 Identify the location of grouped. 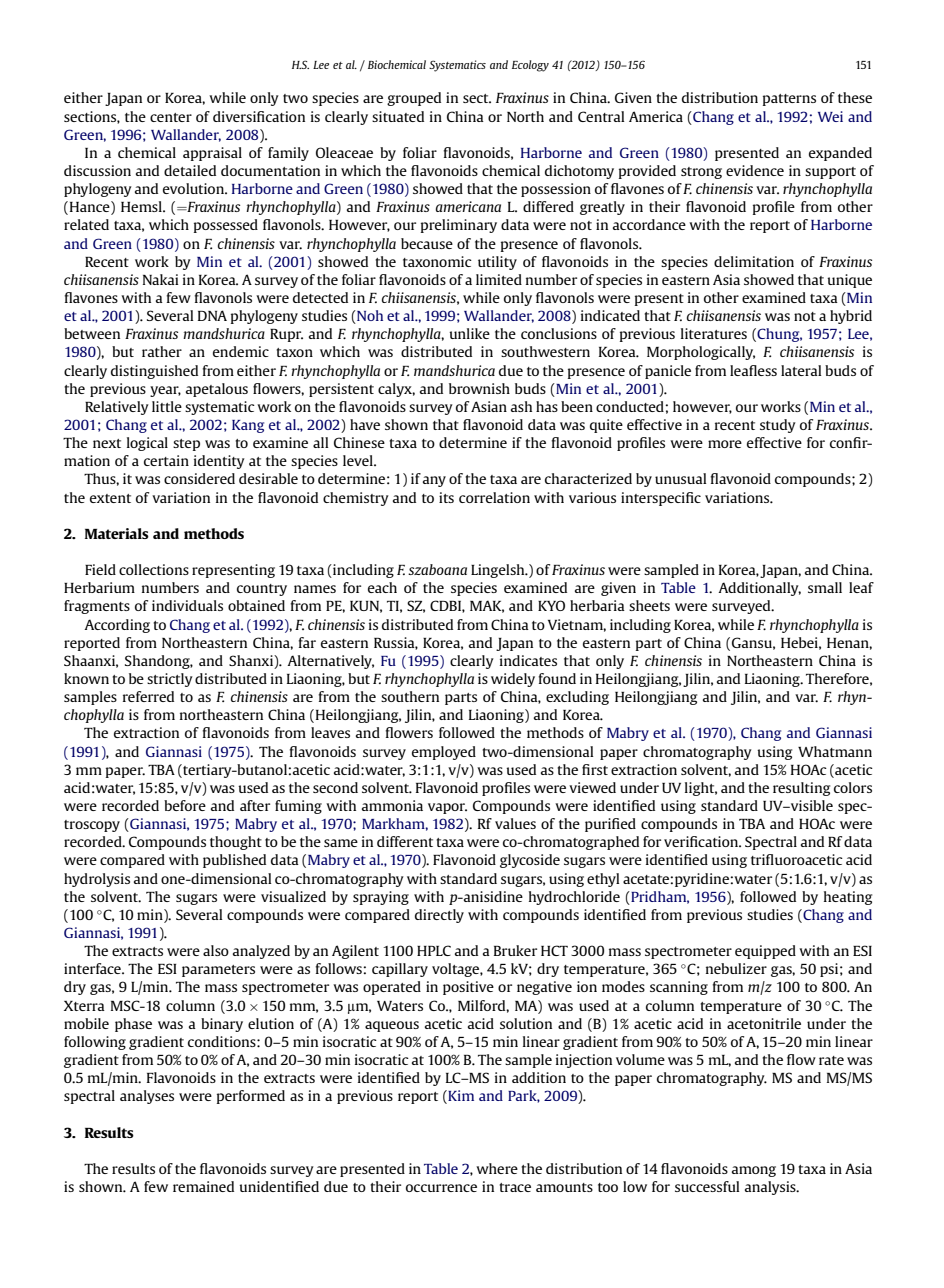
(414, 99).
